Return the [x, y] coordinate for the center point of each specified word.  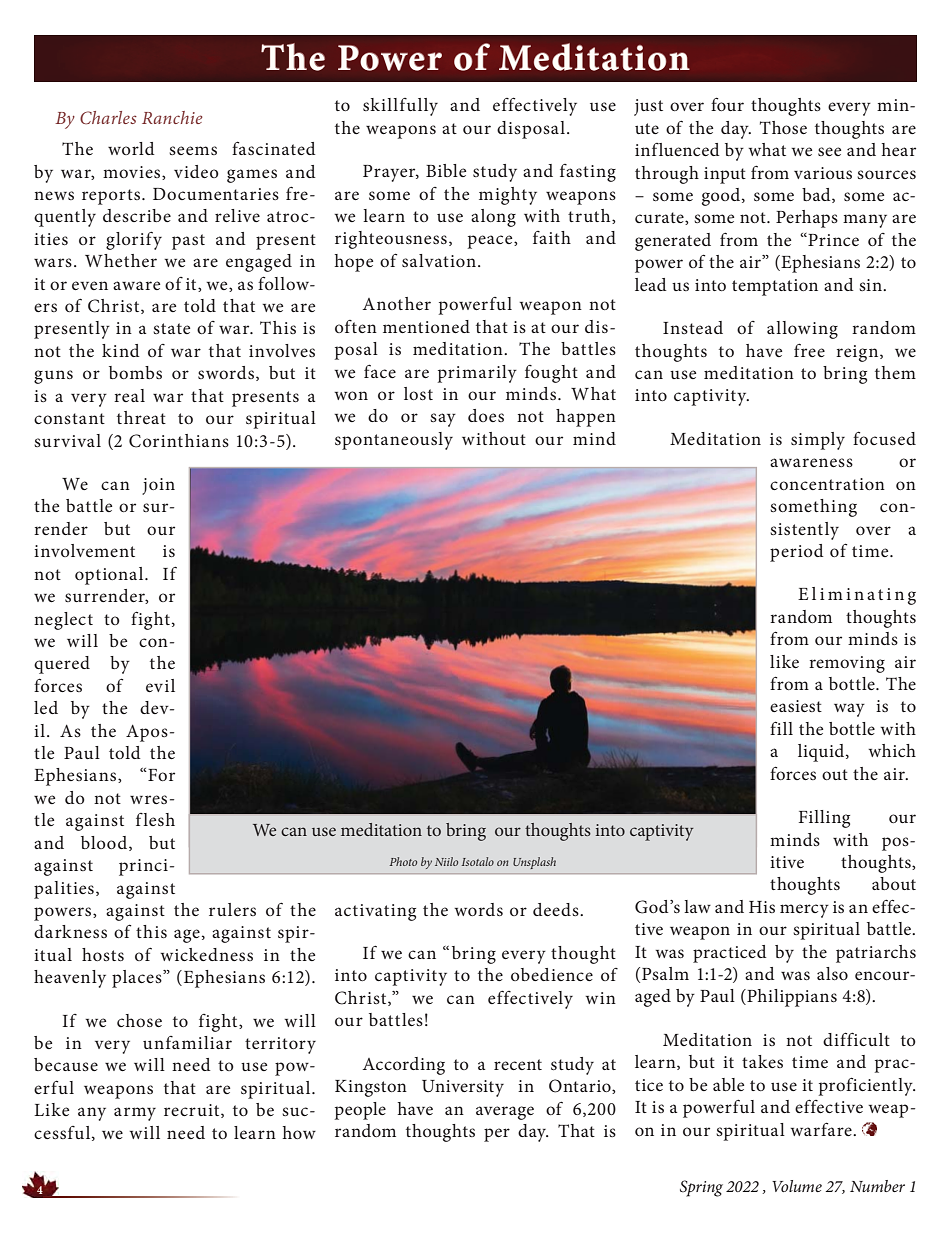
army [135, 1114]
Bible [446, 170]
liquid [822, 753]
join [158, 486]
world [131, 148]
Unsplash [534, 863]
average [505, 1113]
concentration [827, 484]
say [443, 420]
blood [105, 843]
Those [783, 127]
